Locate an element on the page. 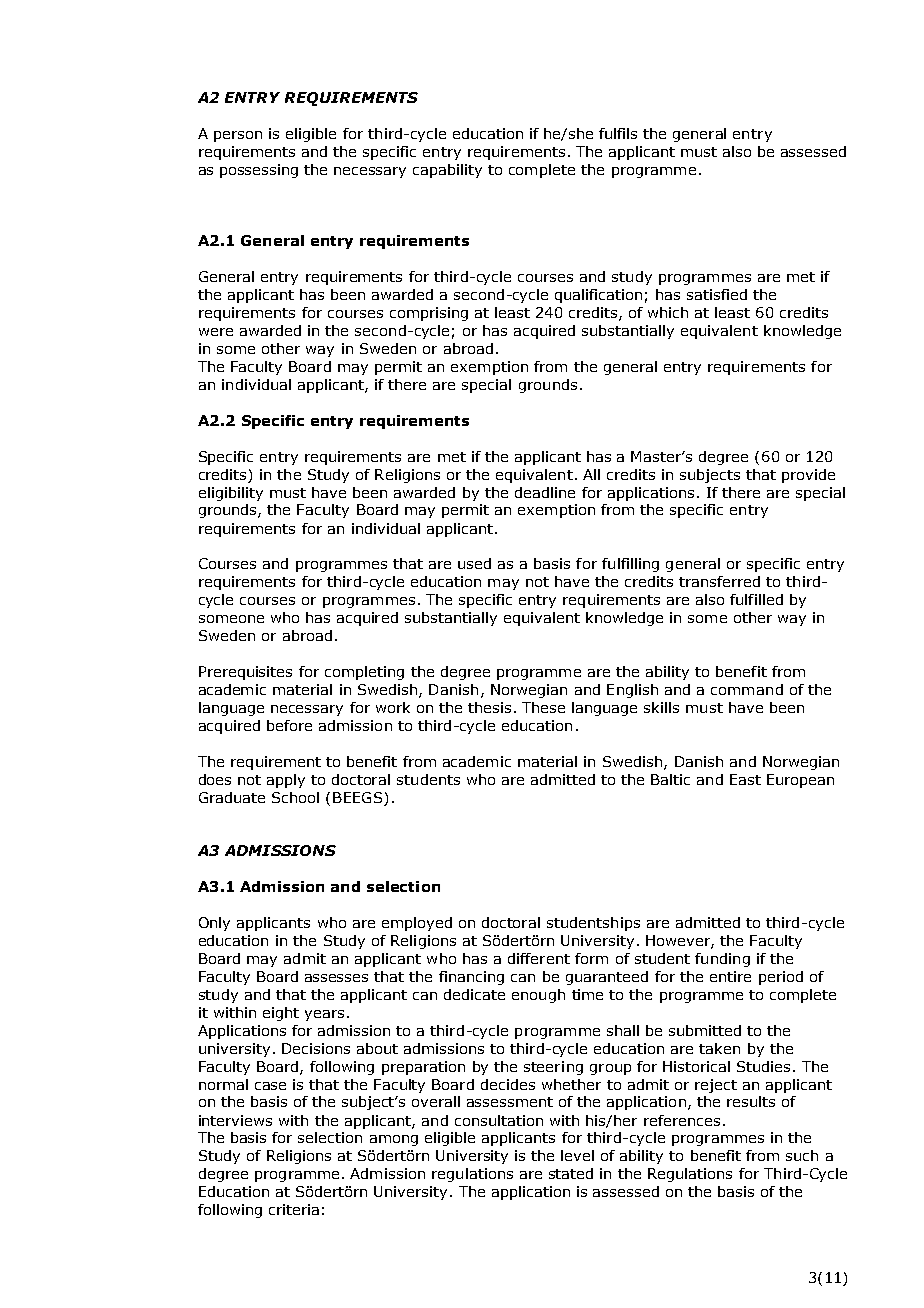 The height and width of the document is (1308, 924). employed is located at coordinates (417, 924).
